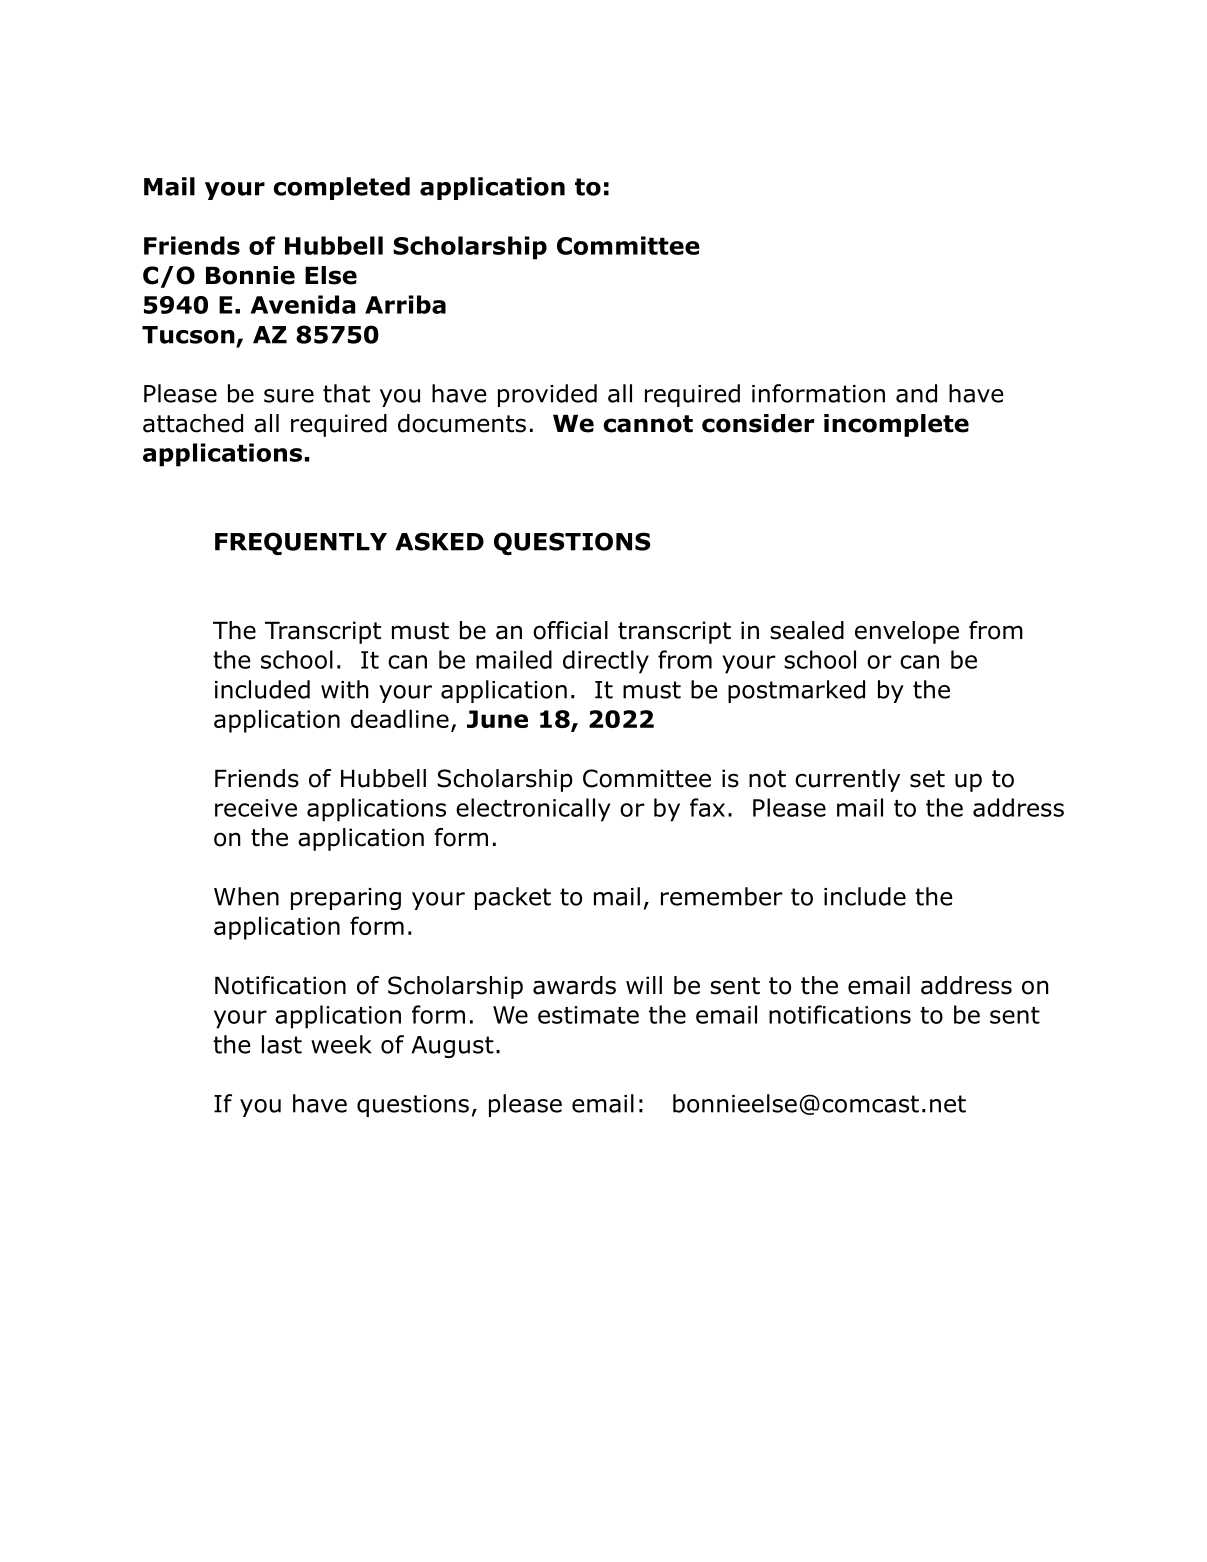  What do you see at coordinates (341, 188) in the screenshot?
I see `completed` at bounding box center [341, 188].
